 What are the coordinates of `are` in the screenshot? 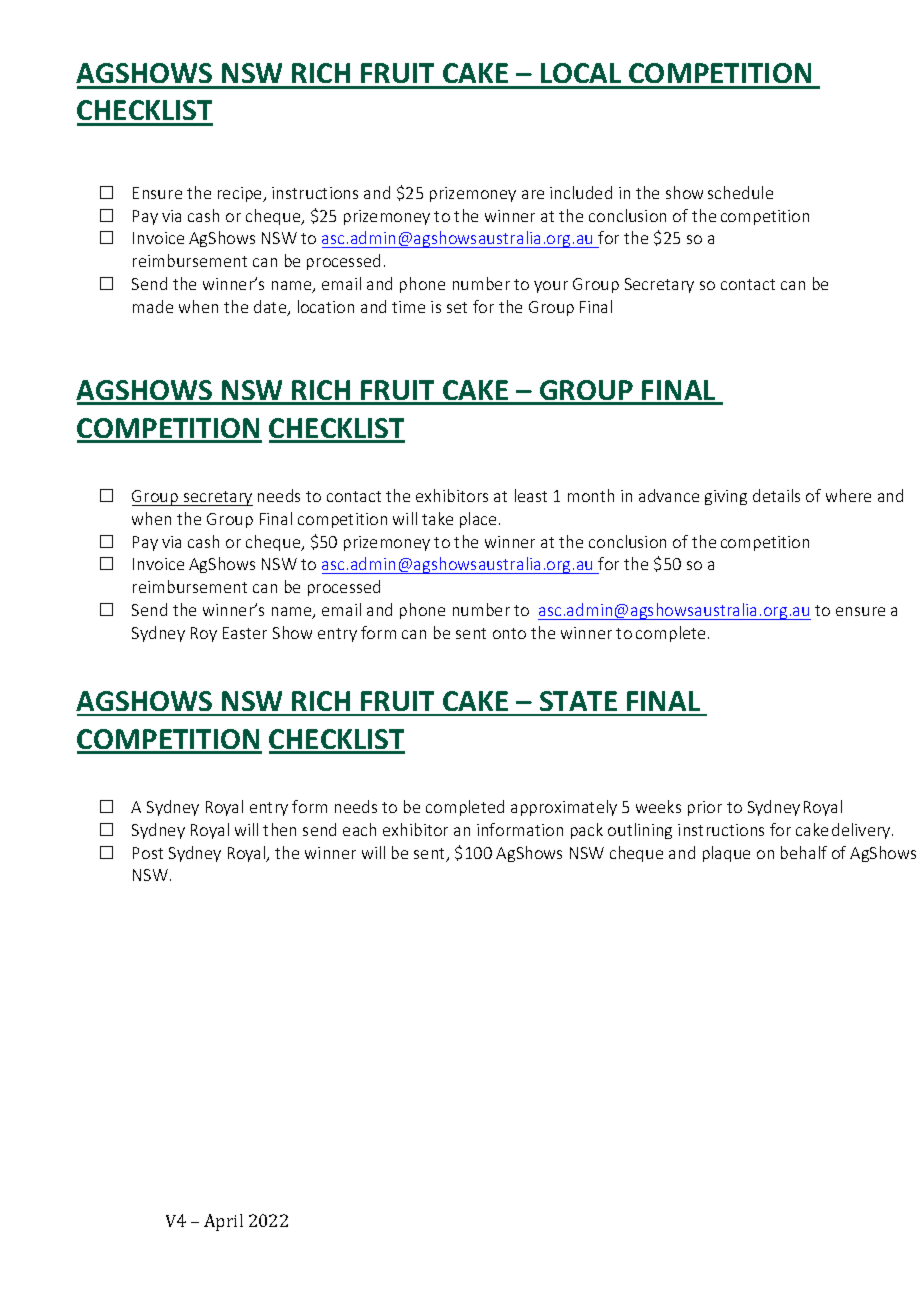 It's located at (533, 194).
